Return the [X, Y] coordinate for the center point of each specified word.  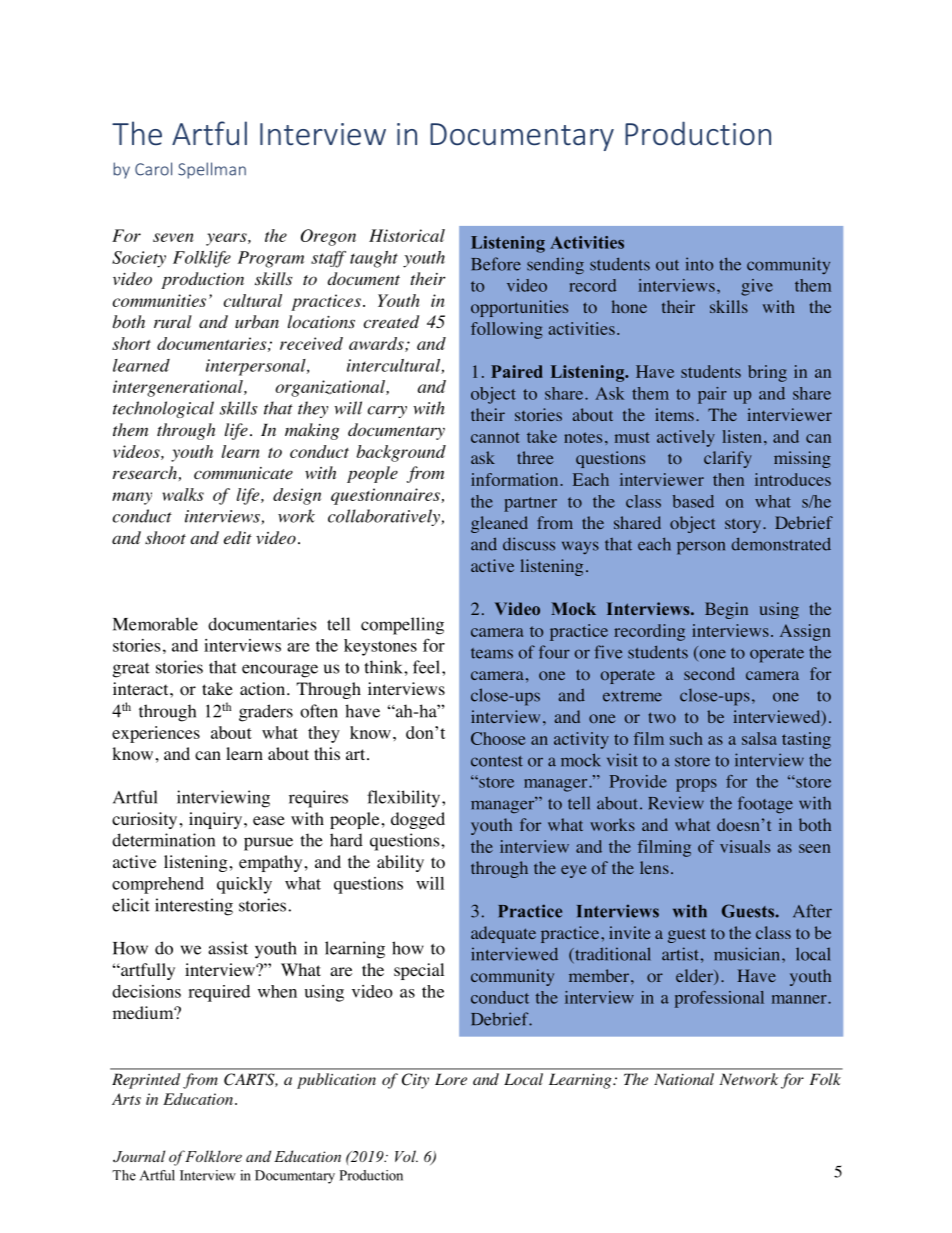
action [262, 689]
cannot [495, 437]
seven [173, 237]
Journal [139, 1156]
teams [492, 653]
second [709, 673]
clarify [728, 459]
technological [163, 409]
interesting [194, 907]
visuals [745, 846]
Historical [407, 235]
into [699, 264]
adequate [503, 934]
